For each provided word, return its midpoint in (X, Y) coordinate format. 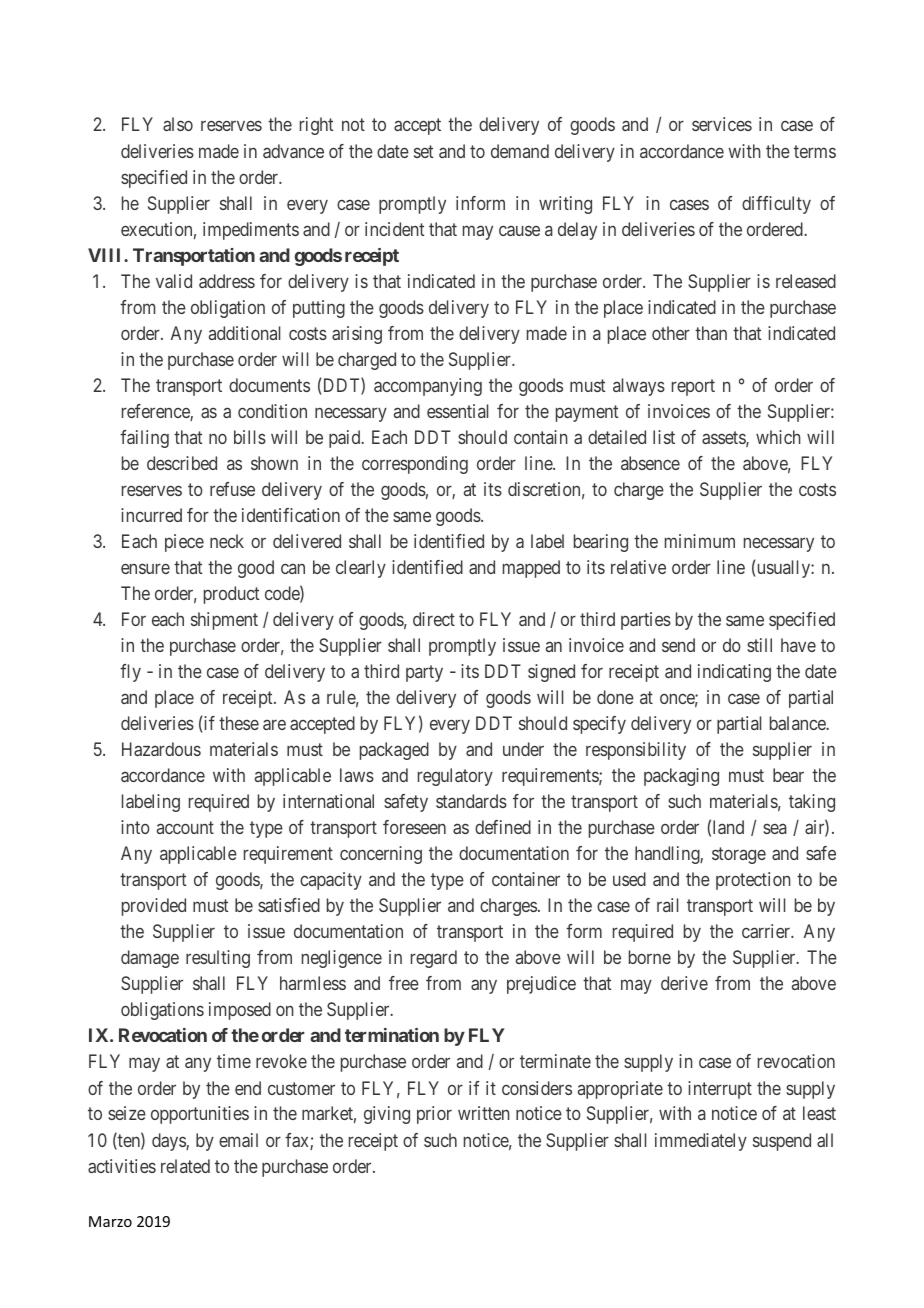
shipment (224, 621)
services (722, 124)
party (424, 673)
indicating (734, 673)
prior (434, 1115)
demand (520, 151)
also (178, 124)
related (185, 1166)
